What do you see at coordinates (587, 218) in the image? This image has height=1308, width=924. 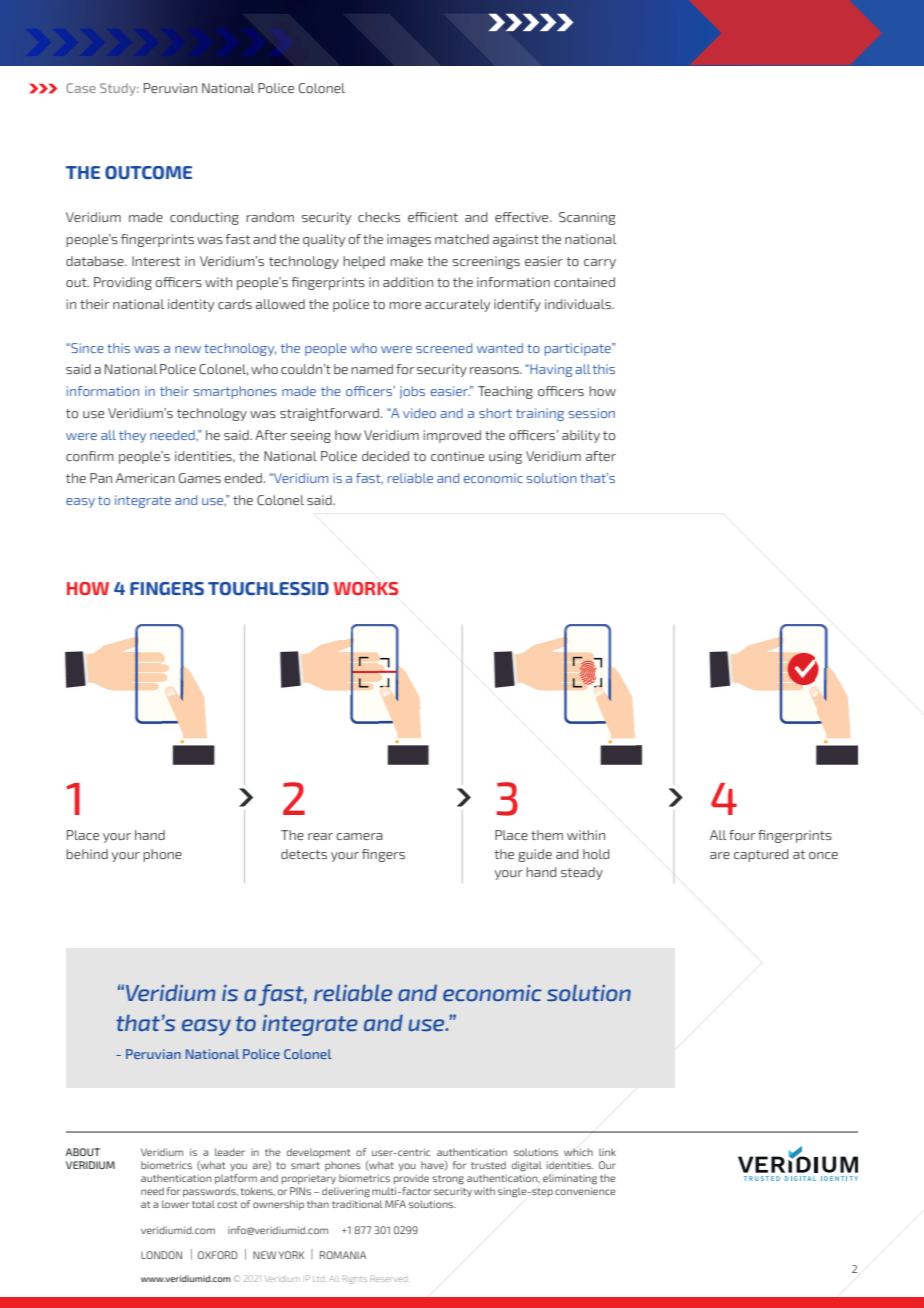 I see `Scanning` at bounding box center [587, 218].
